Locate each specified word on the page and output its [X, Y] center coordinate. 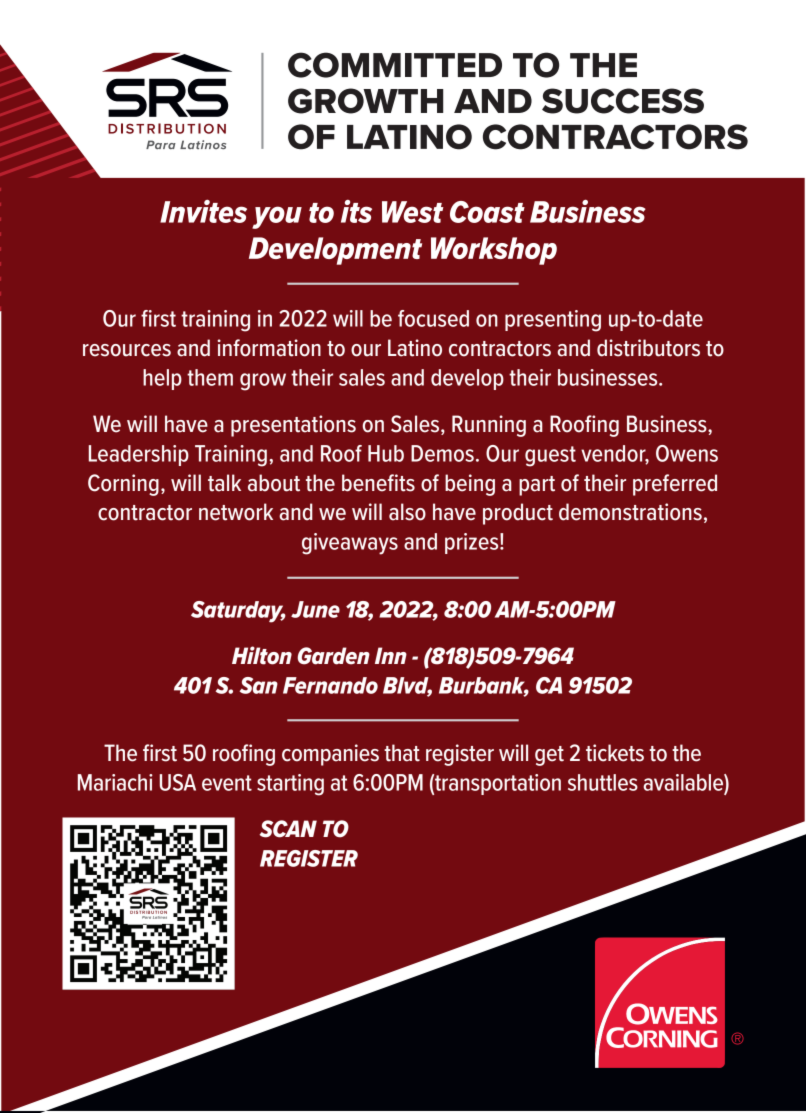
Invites [203, 211]
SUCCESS [623, 101]
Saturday [238, 612]
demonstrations [630, 512]
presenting [553, 321]
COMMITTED [395, 65]
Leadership [139, 455]
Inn [391, 655]
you [277, 217]
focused [433, 318]
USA [178, 782]
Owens [687, 453]
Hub [386, 453]
